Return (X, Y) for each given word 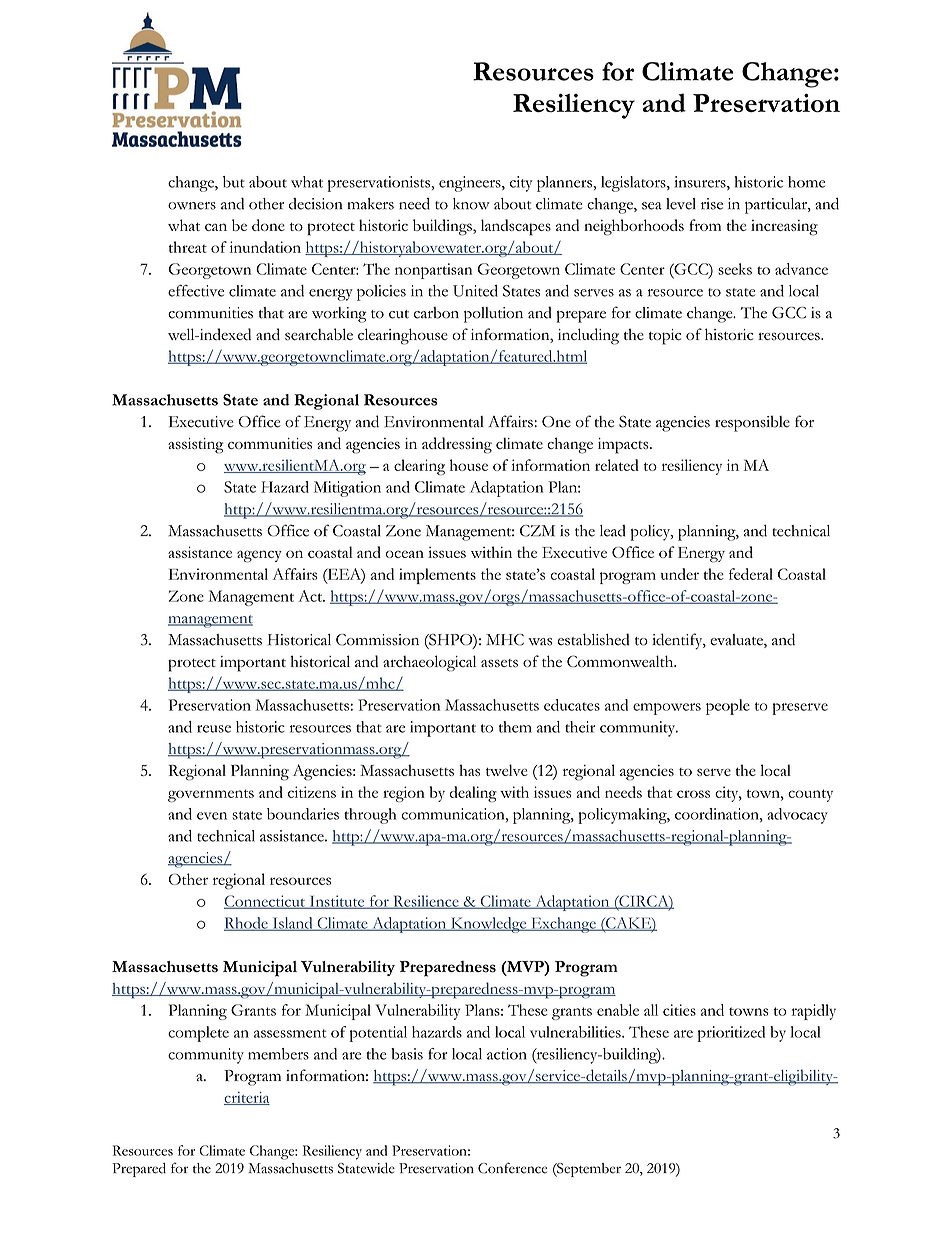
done (268, 225)
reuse (214, 729)
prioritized (731, 1034)
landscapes (516, 227)
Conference (512, 1168)
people (728, 707)
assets (499, 663)
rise (712, 204)
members (278, 1054)
